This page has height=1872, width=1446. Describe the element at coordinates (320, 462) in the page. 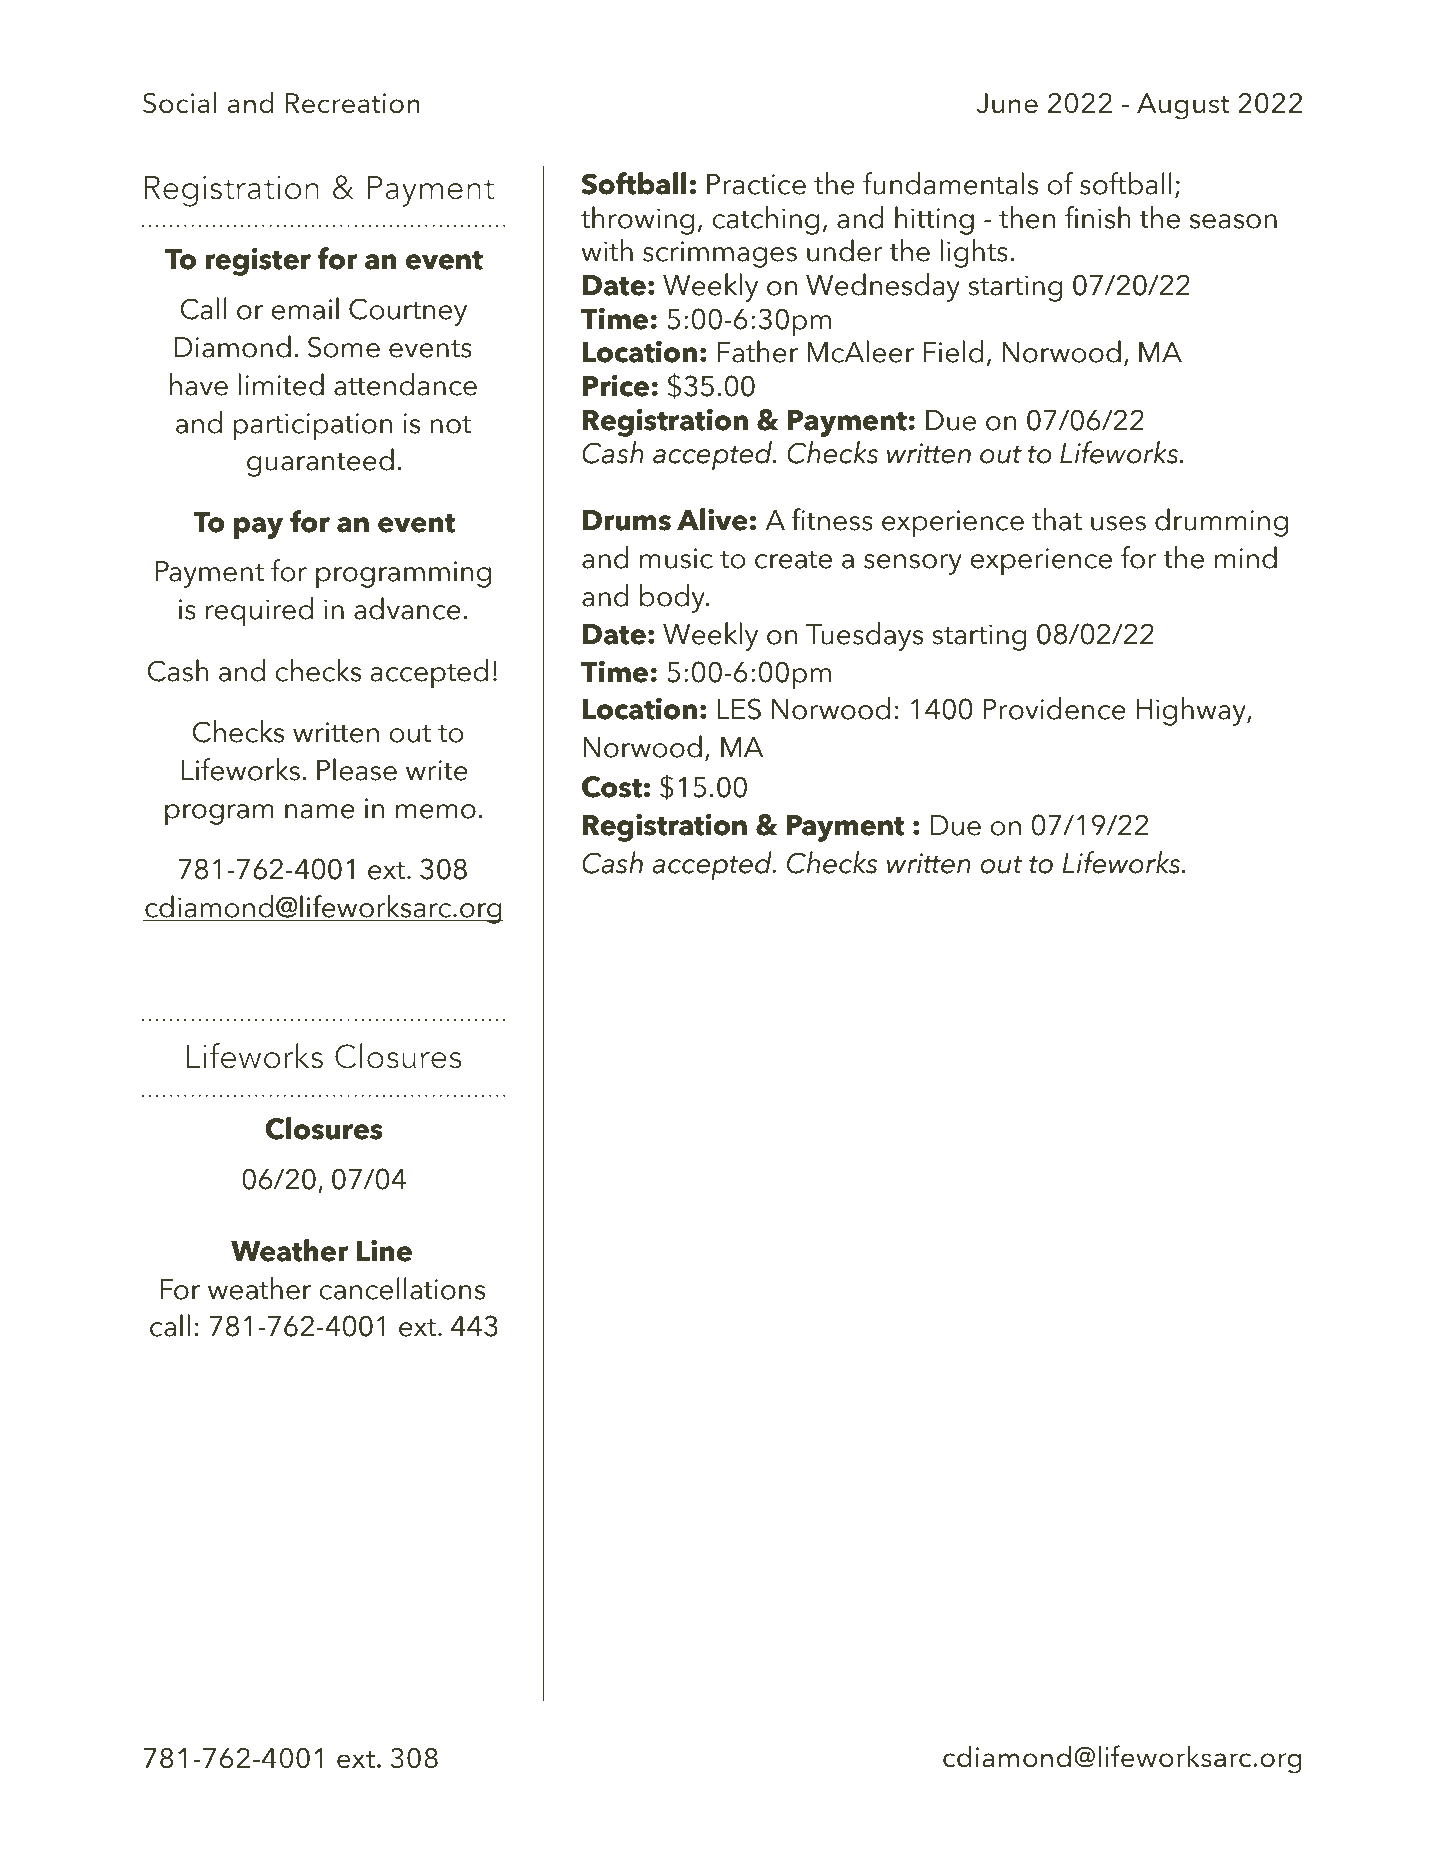

I see `guaranteed` at that location.
